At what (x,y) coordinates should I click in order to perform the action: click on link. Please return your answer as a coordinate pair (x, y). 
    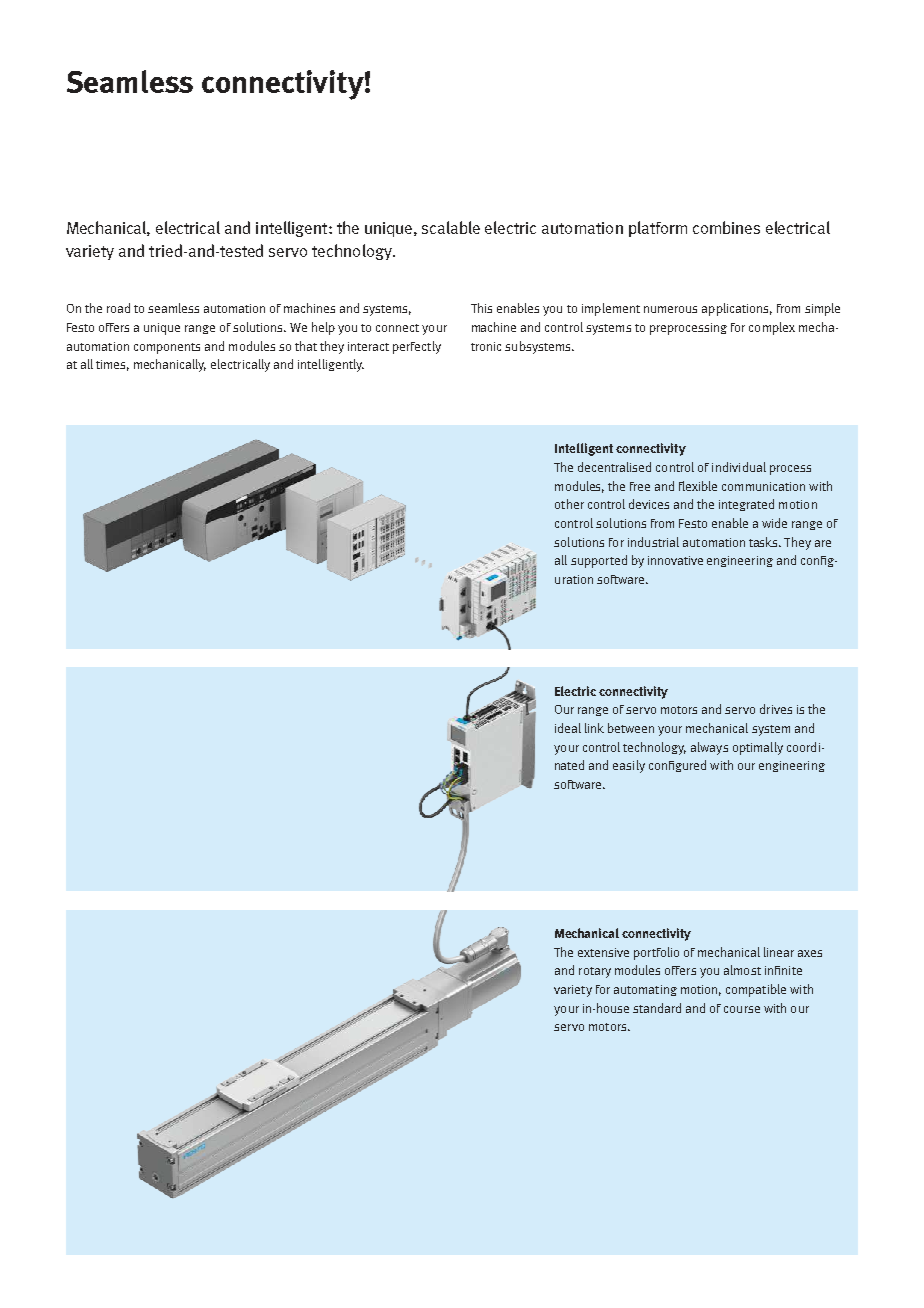
    Looking at the image, I should click on (594, 728).
